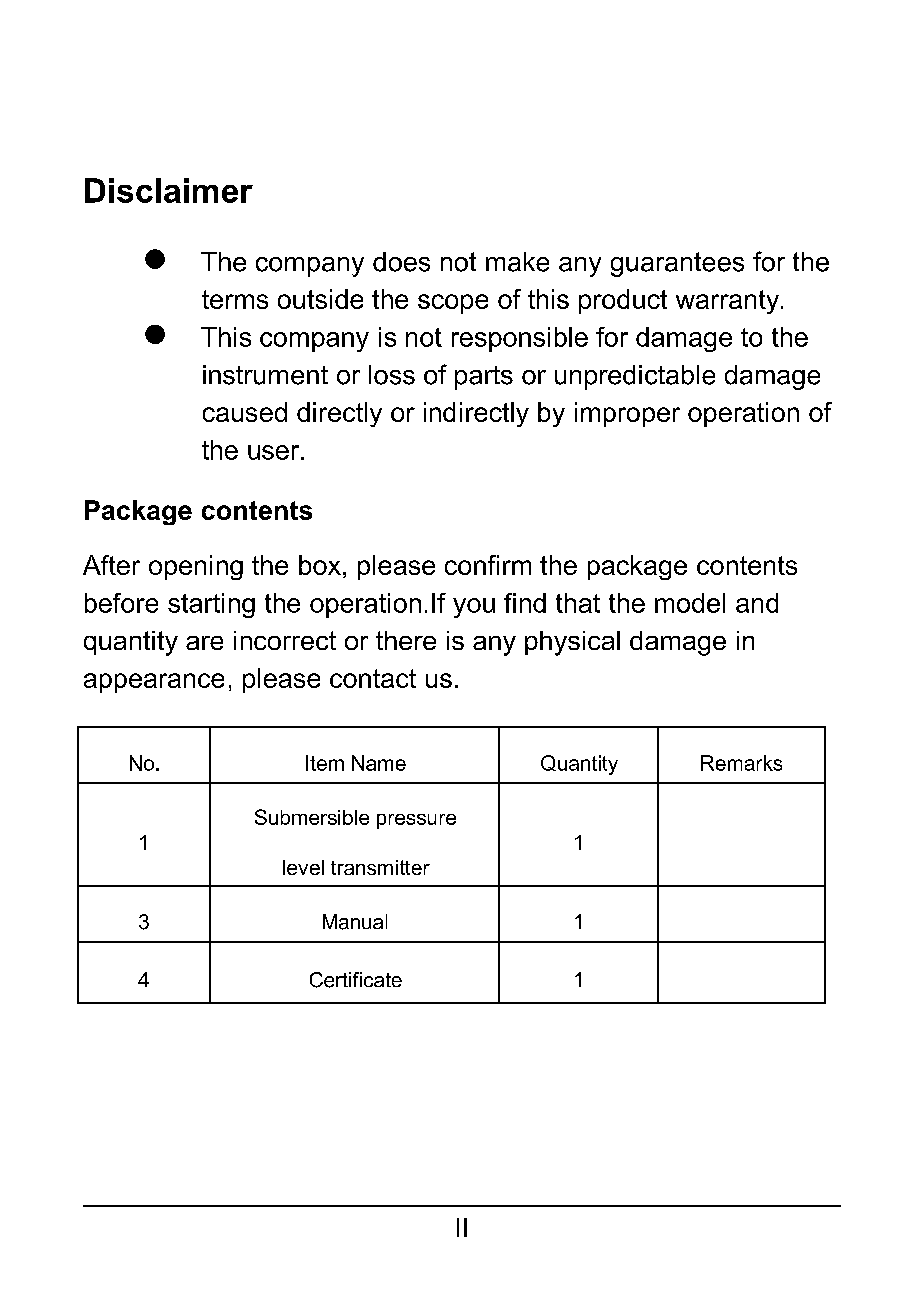 The height and width of the screenshot is (1304, 924). Describe the element at coordinates (355, 922) in the screenshot. I see `Manual` at that location.
